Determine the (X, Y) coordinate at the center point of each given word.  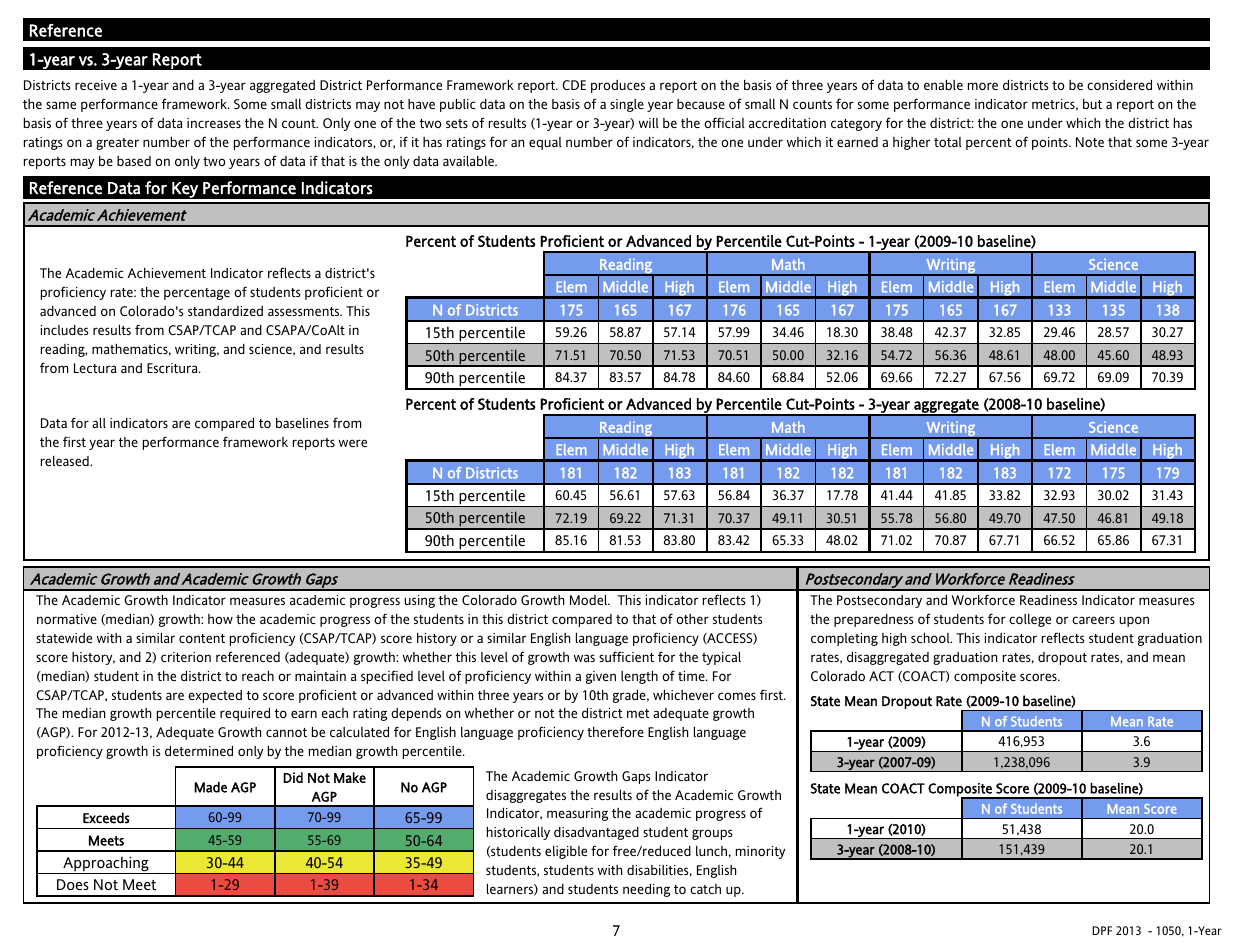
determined (199, 751)
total (948, 142)
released (66, 461)
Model (590, 600)
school (931, 638)
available (470, 161)
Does (73, 885)
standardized (225, 311)
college (1030, 620)
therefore (615, 731)
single (627, 105)
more (983, 86)
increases (214, 123)
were (353, 443)
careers (1093, 620)
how (220, 619)
